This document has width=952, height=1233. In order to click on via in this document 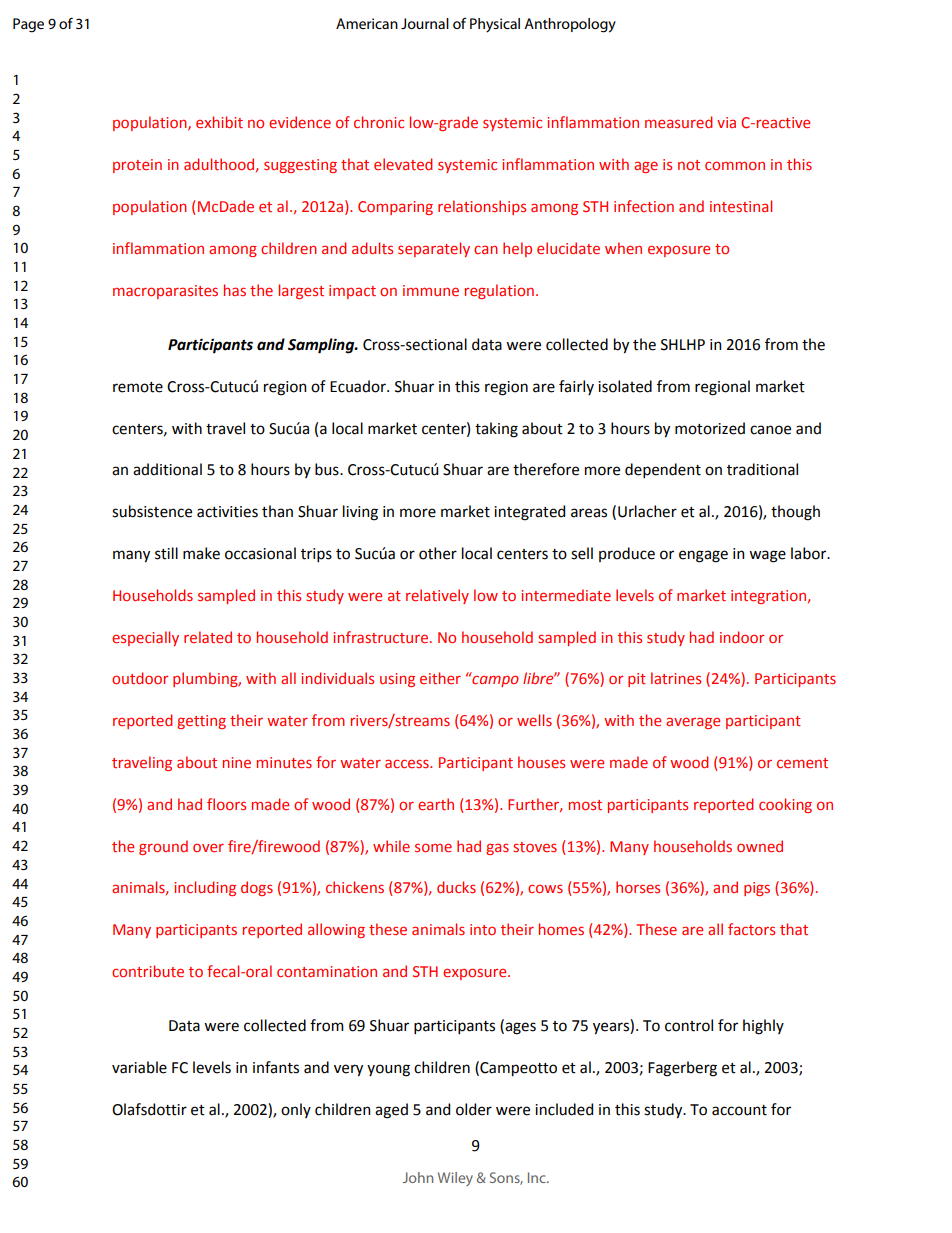, I will do `click(726, 122)`.
